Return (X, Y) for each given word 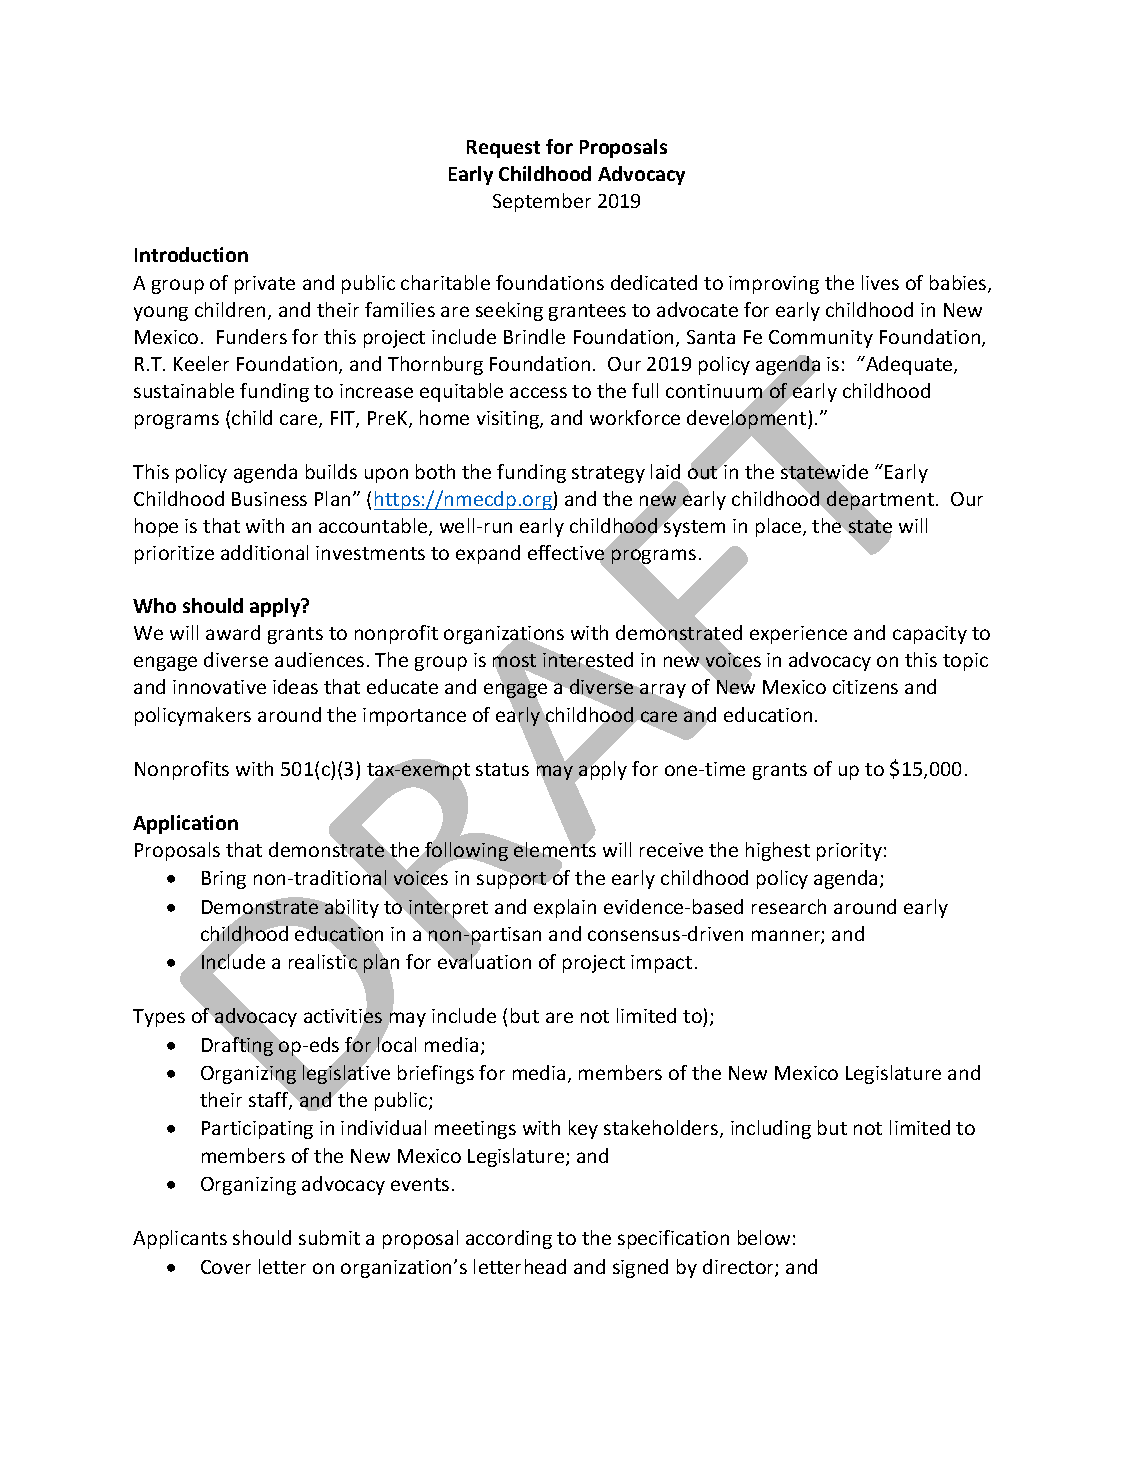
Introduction (191, 254)
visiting (509, 420)
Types (159, 1018)
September (542, 202)
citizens (865, 687)
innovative (219, 687)
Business (269, 499)
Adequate (909, 365)
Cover (226, 1267)
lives (880, 282)
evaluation (484, 960)
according (509, 1239)
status (502, 769)
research (789, 906)
